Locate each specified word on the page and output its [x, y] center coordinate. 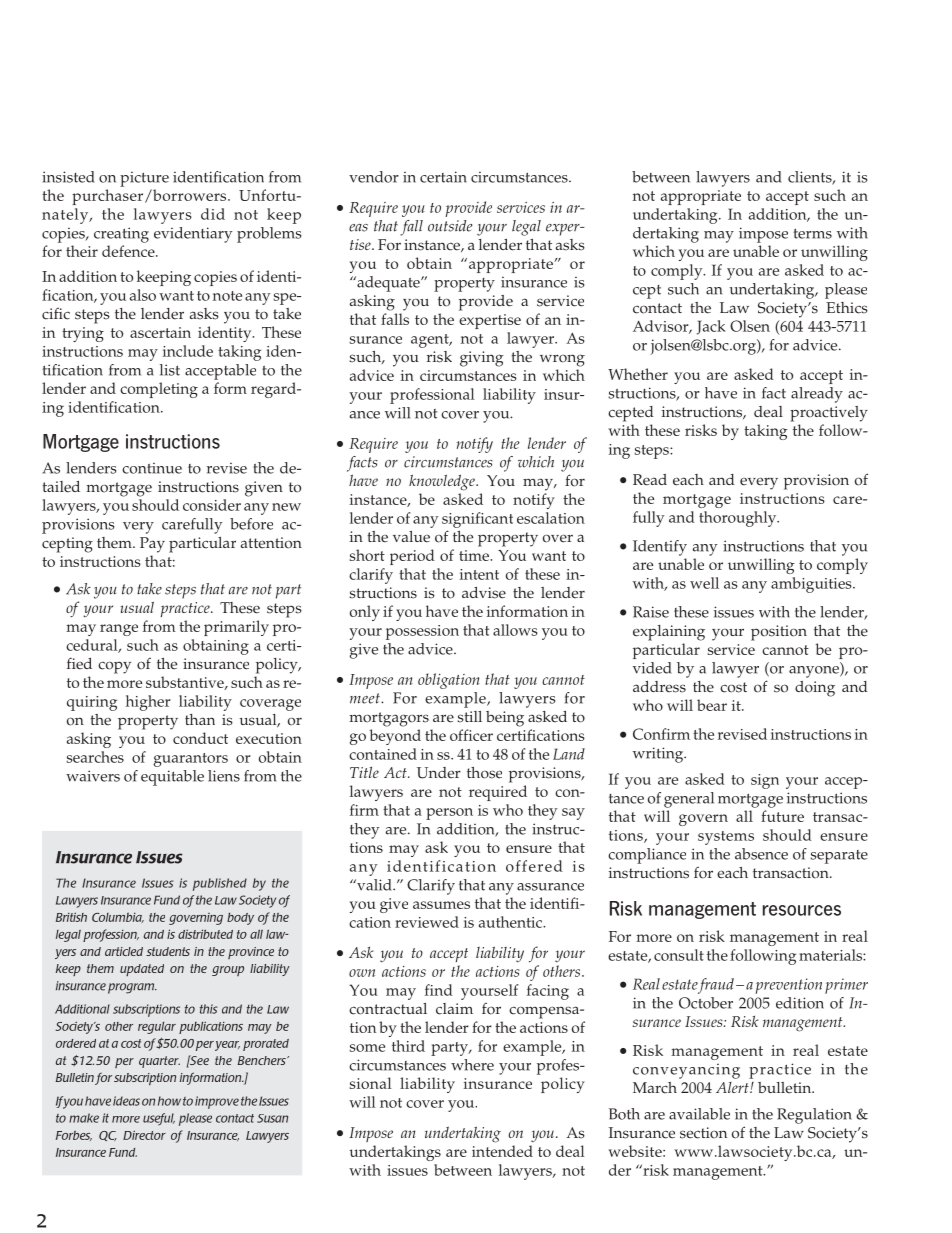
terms [812, 233]
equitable [172, 778]
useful [159, 1119]
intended [502, 1151]
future [782, 816]
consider [212, 505]
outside [450, 226]
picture [144, 179]
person [449, 814]
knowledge [443, 482]
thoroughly [739, 519]
